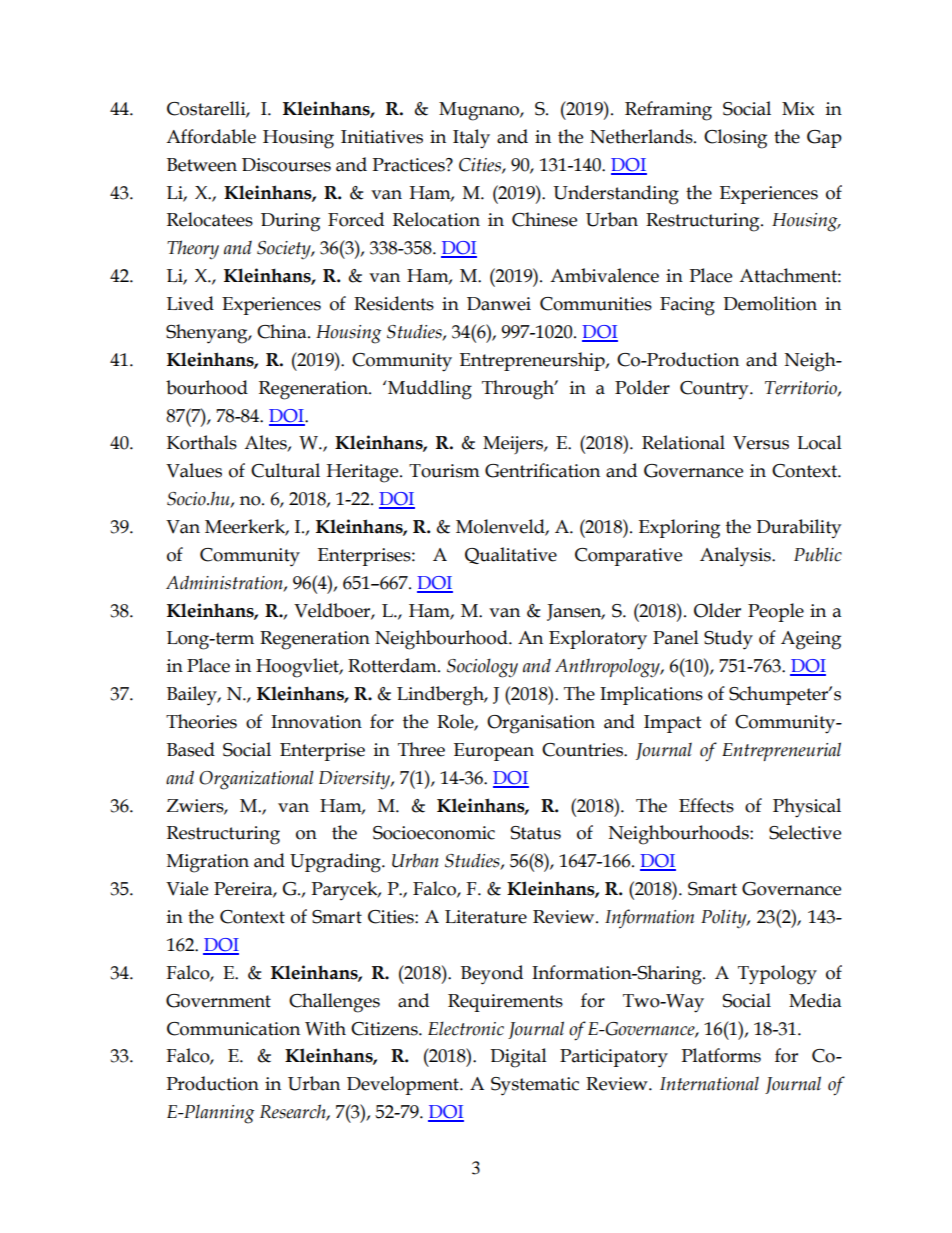  What do you see at coordinates (781, 751) in the screenshot?
I see `Entrepreneurial` at bounding box center [781, 751].
